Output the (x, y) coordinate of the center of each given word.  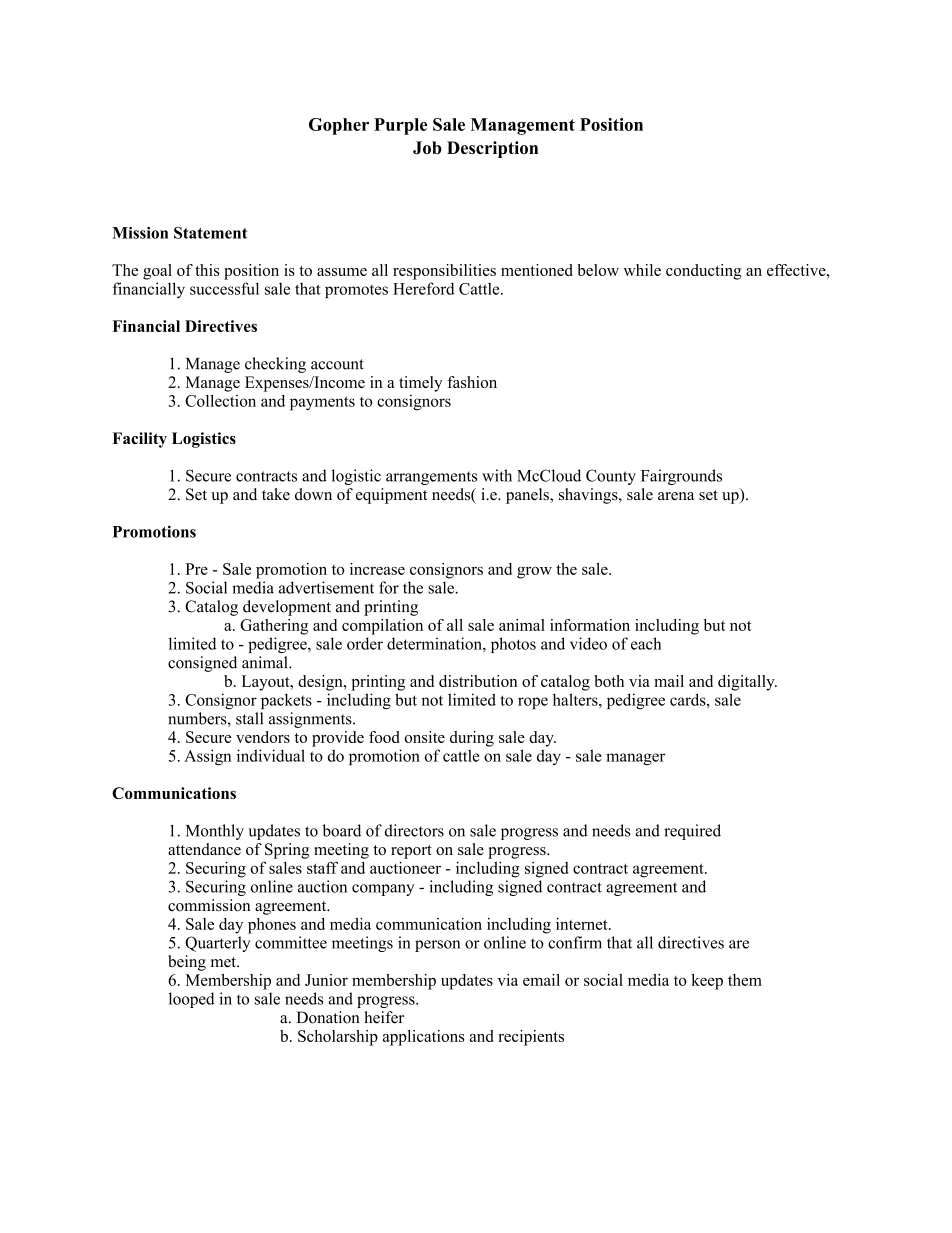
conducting (704, 272)
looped (192, 1000)
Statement (210, 233)
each (646, 643)
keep (707, 982)
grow (534, 573)
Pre (197, 569)
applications (424, 1038)
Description (492, 149)
